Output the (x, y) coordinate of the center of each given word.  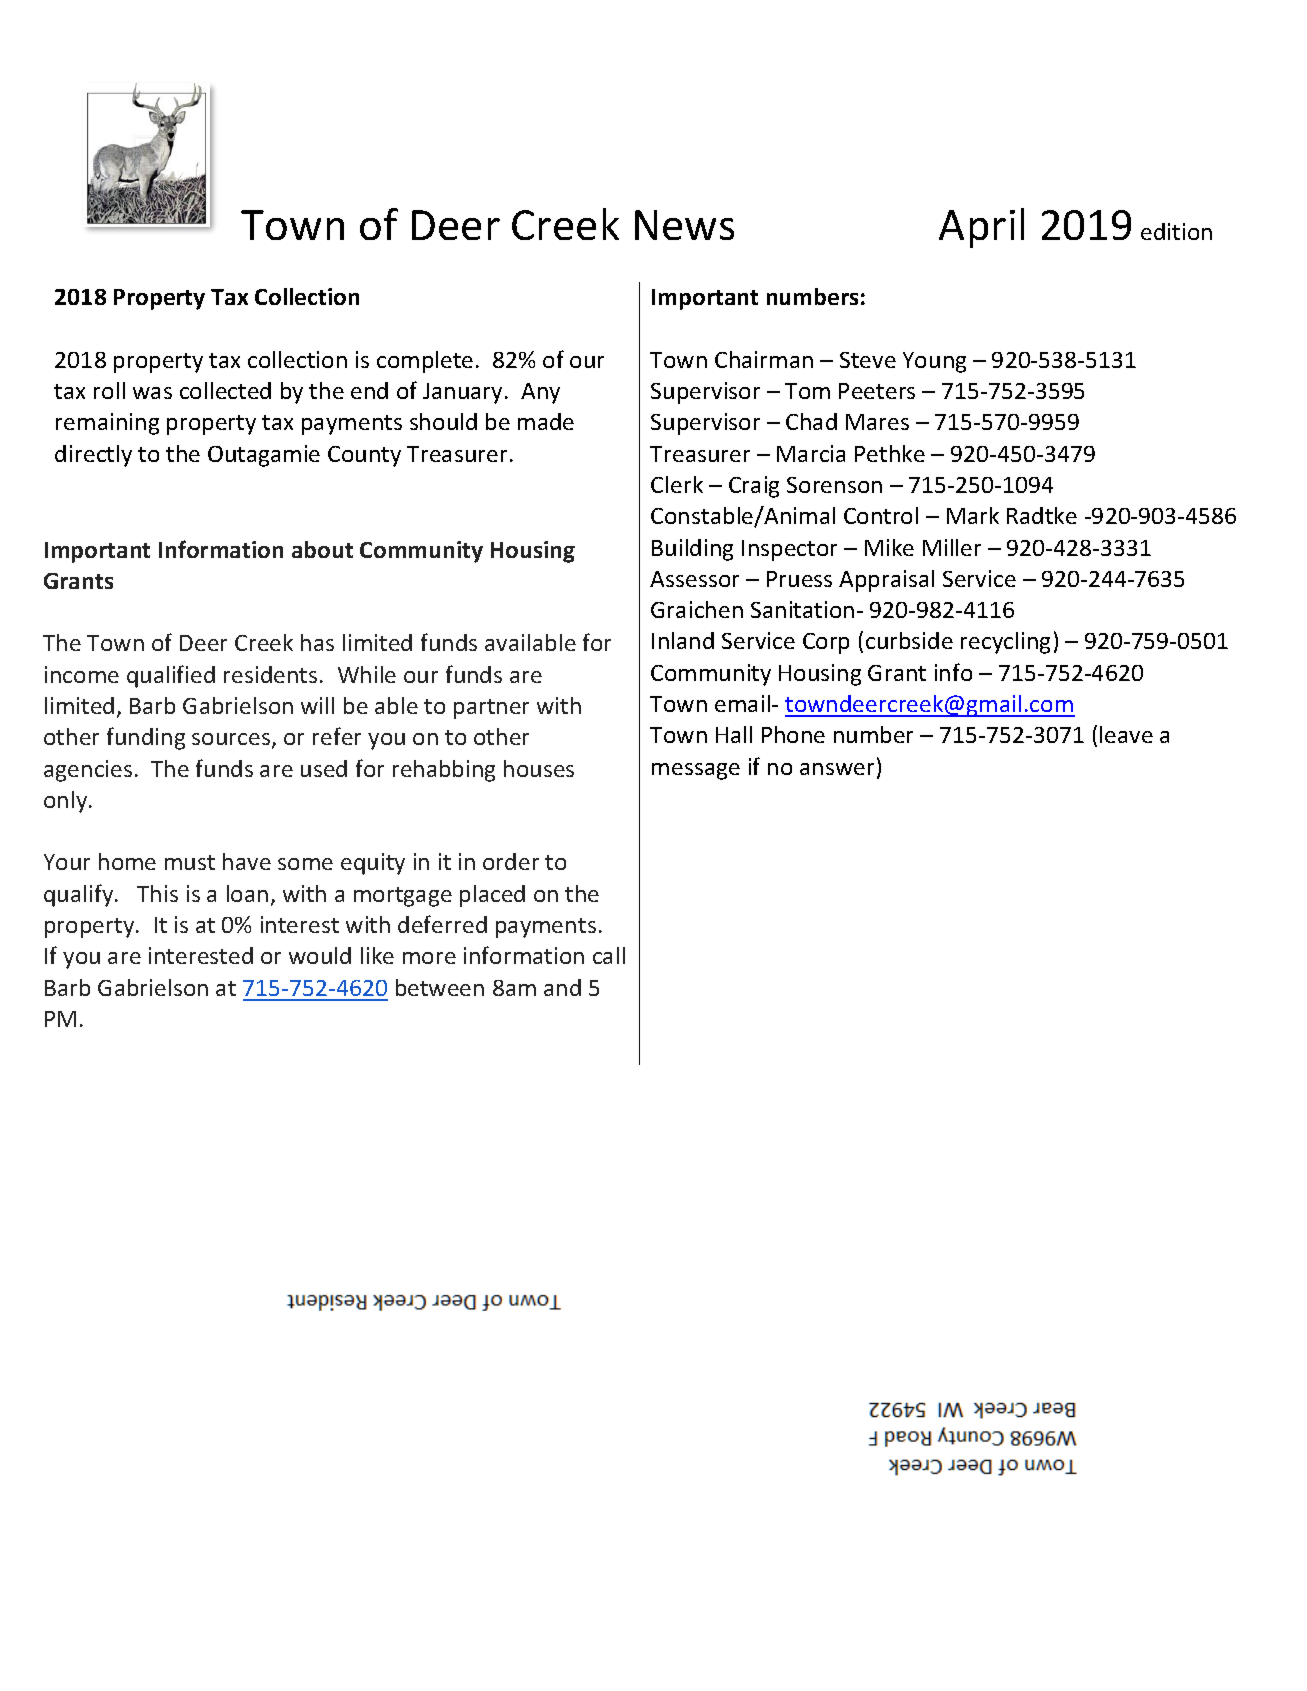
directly (93, 456)
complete (425, 362)
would (320, 955)
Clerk (677, 484)
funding (146, 738)
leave (1126, 734)
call (609, 955)
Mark (973, 515)
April (981, 228)
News (684, 225)
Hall (734, 734)
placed (492, 896)
